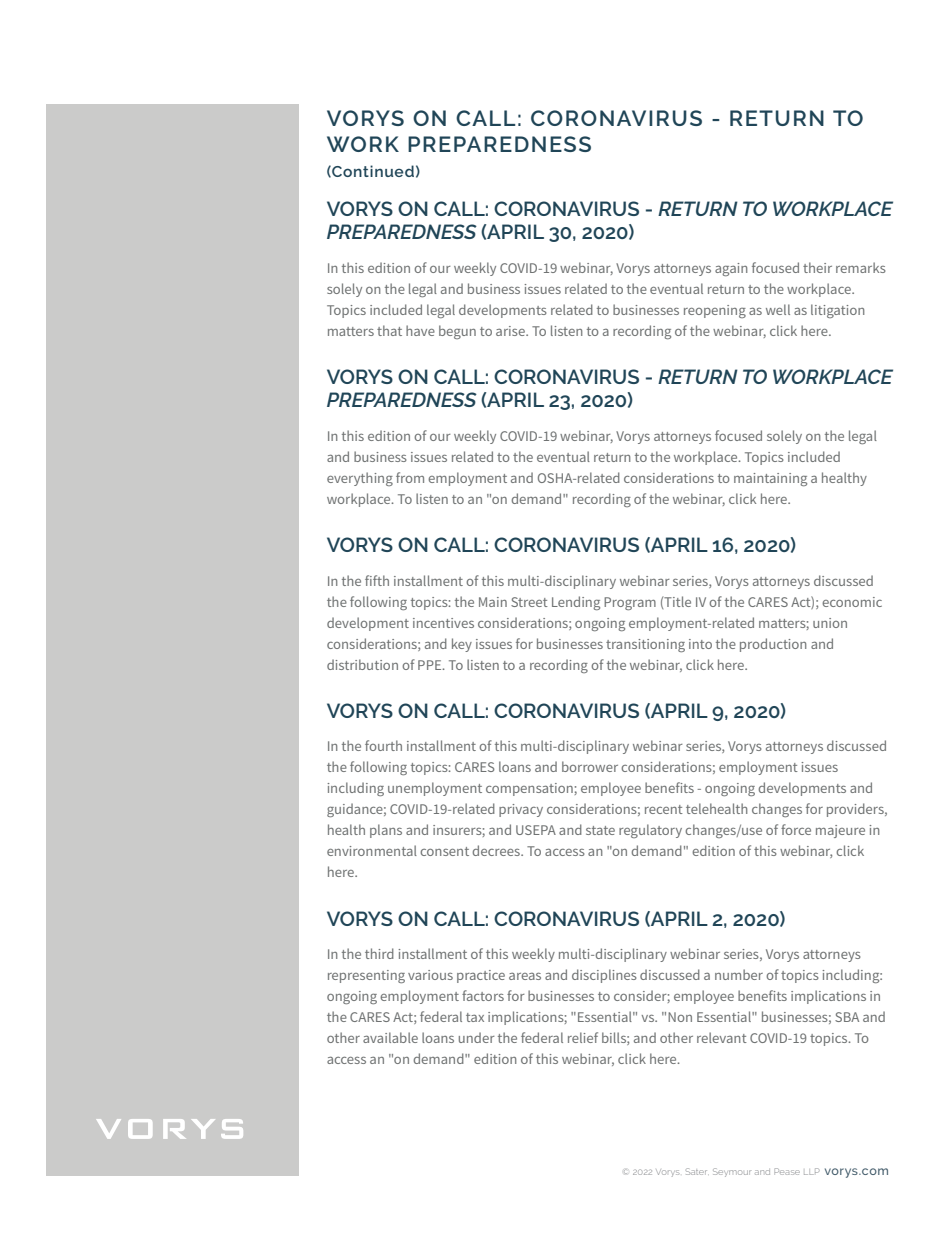 This image has height=1233, width=952. What do you see at coordinates (773, 645) in the image?
I see `production` at bounding box center [773, 645].
